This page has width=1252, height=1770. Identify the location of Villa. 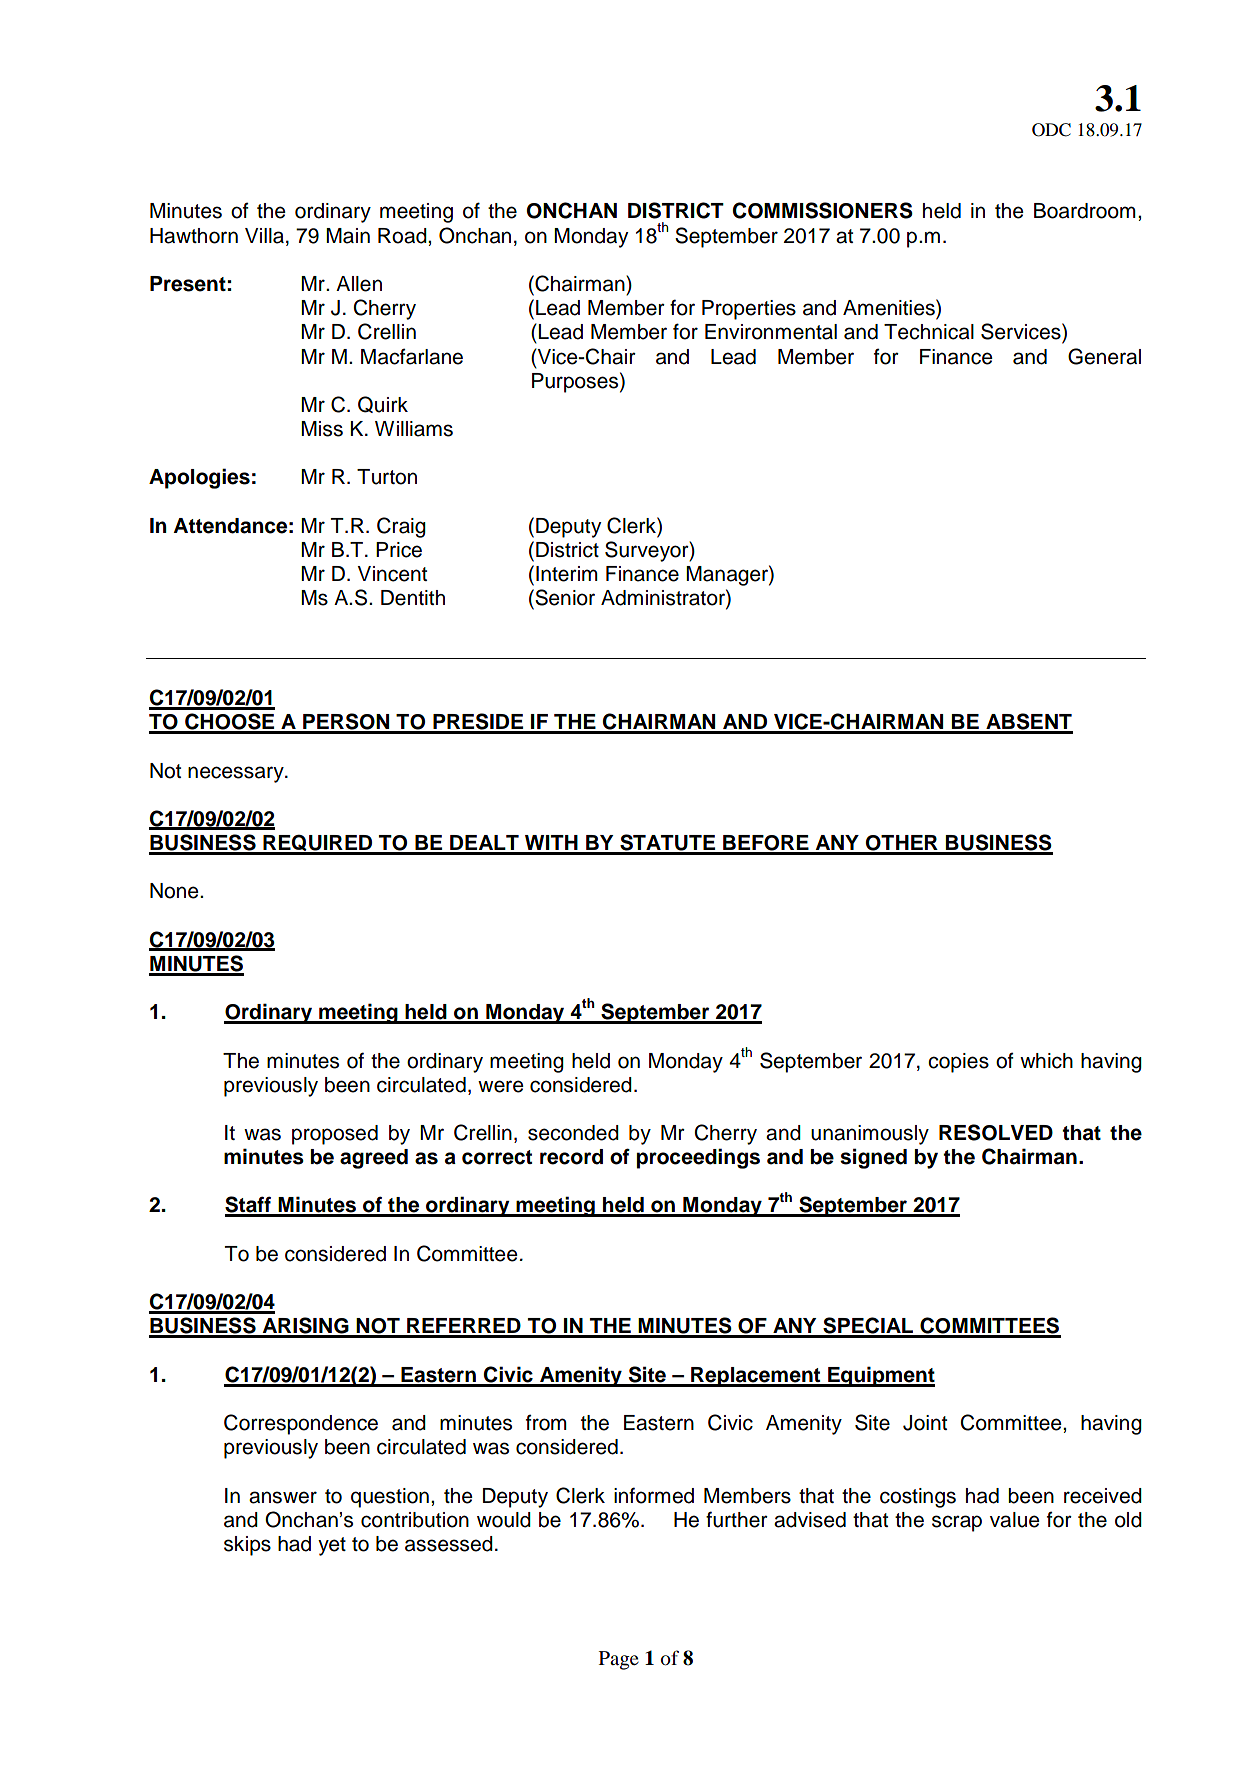
(264, 236).
